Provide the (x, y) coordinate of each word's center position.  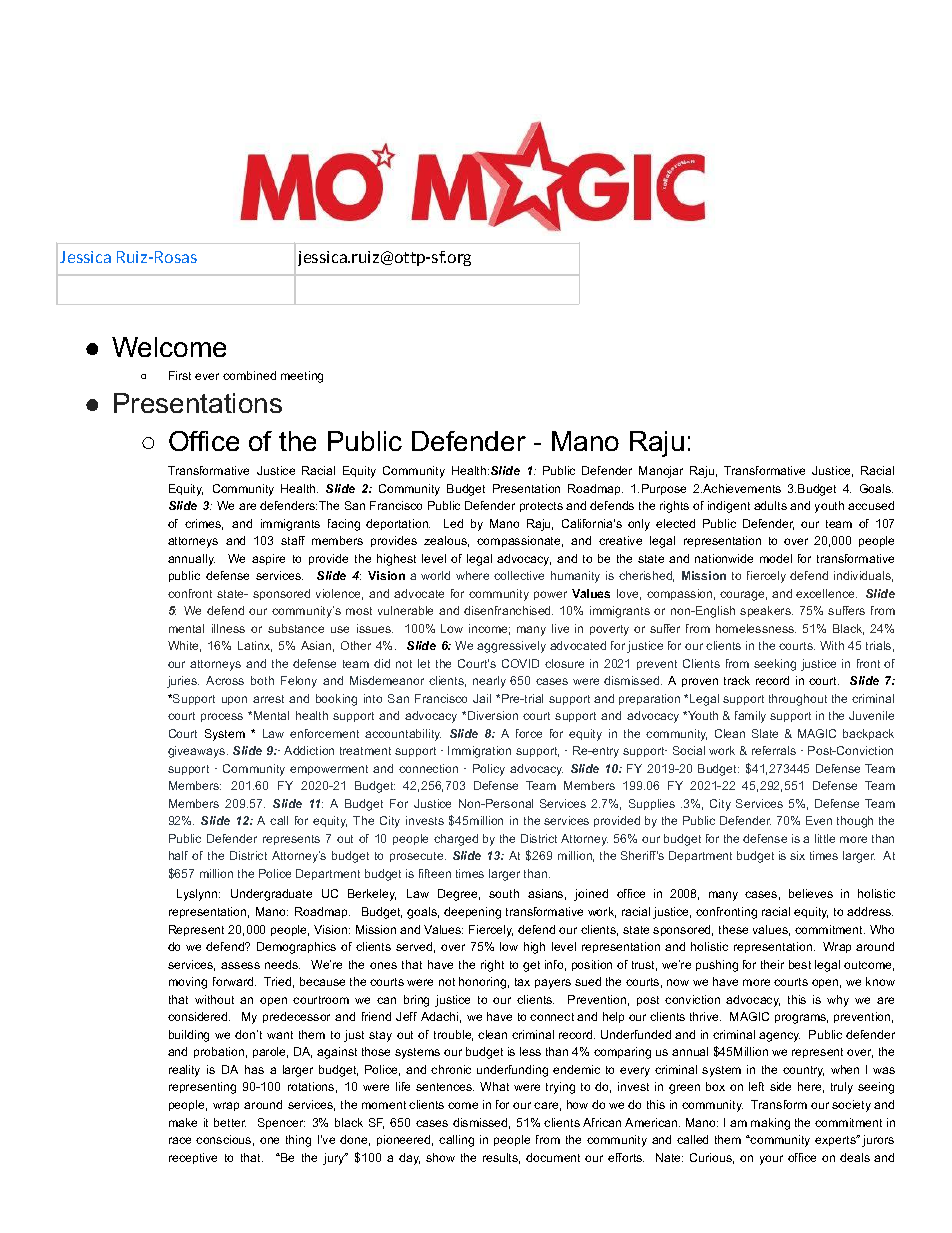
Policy (489, 770)
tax (522, 982)
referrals (774, 750)
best (800, 964)
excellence (826, 593)
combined (249, 375)
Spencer (281, 1123)
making (770, 1124)
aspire (268, 559)
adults (770, 505)
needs (282, 964)
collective (519, 575)
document (553, 1157)
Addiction (309, 750)
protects (541, 507)
